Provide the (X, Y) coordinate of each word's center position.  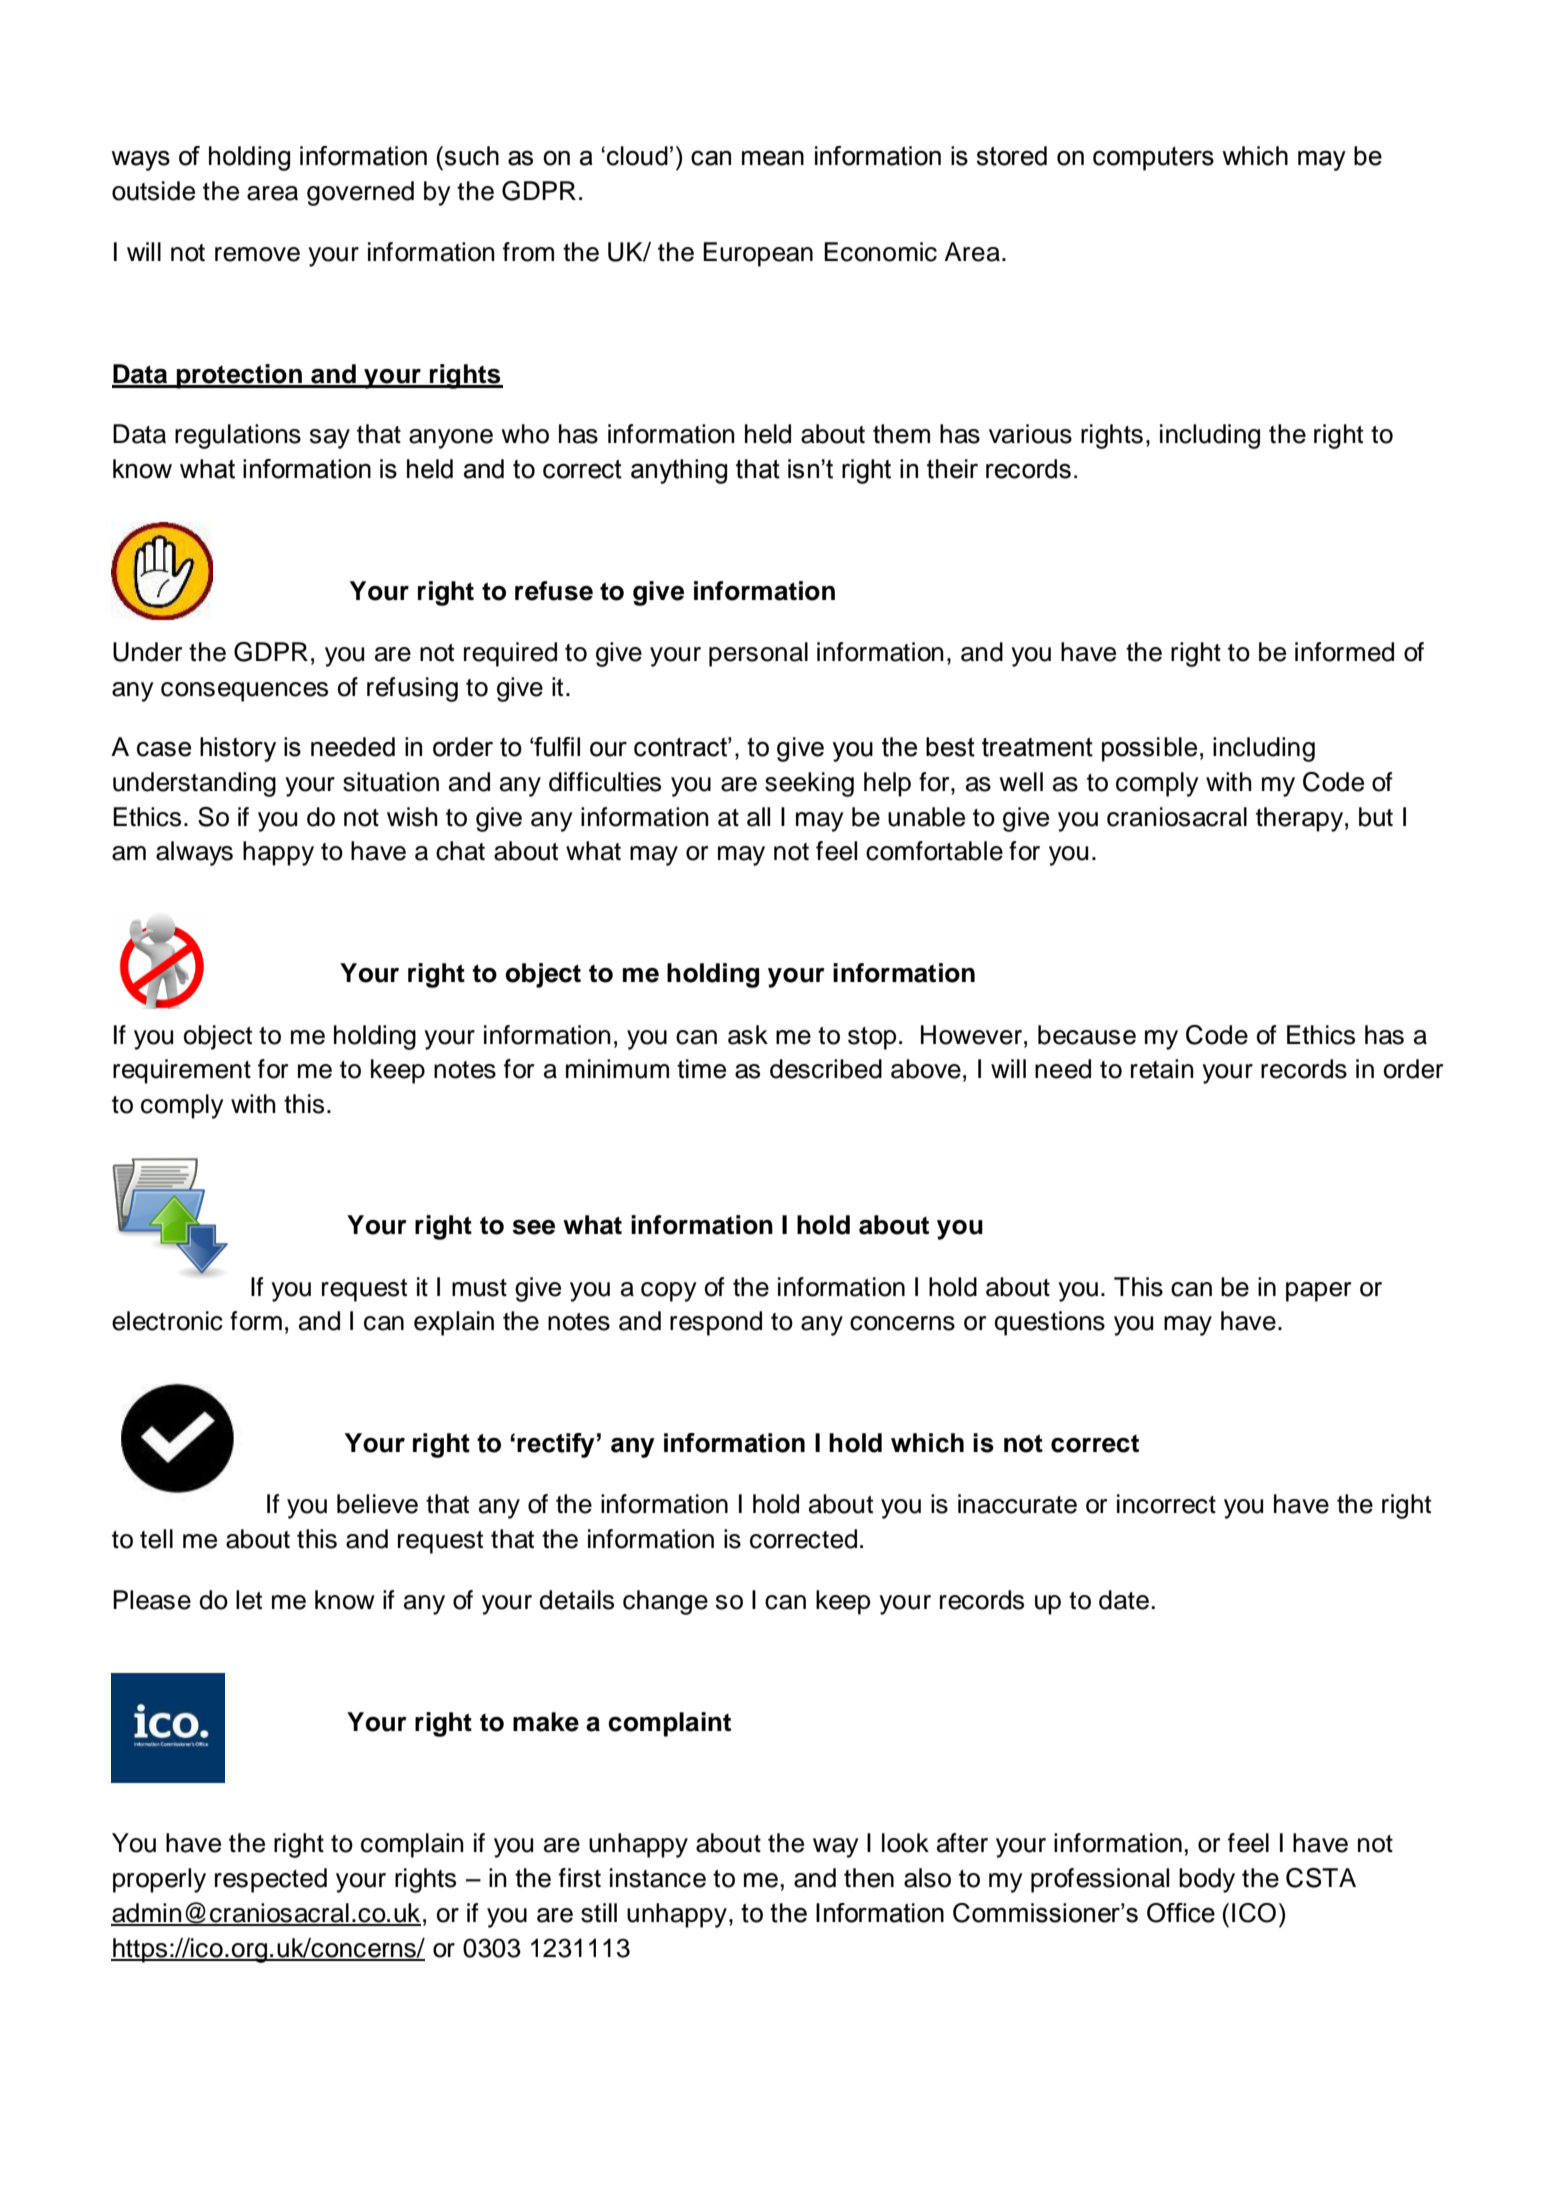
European (758, 254)
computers (1153, 159)
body (1207, 1880)
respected (271, 1880)
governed (360, 193)
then (869, 1878)
